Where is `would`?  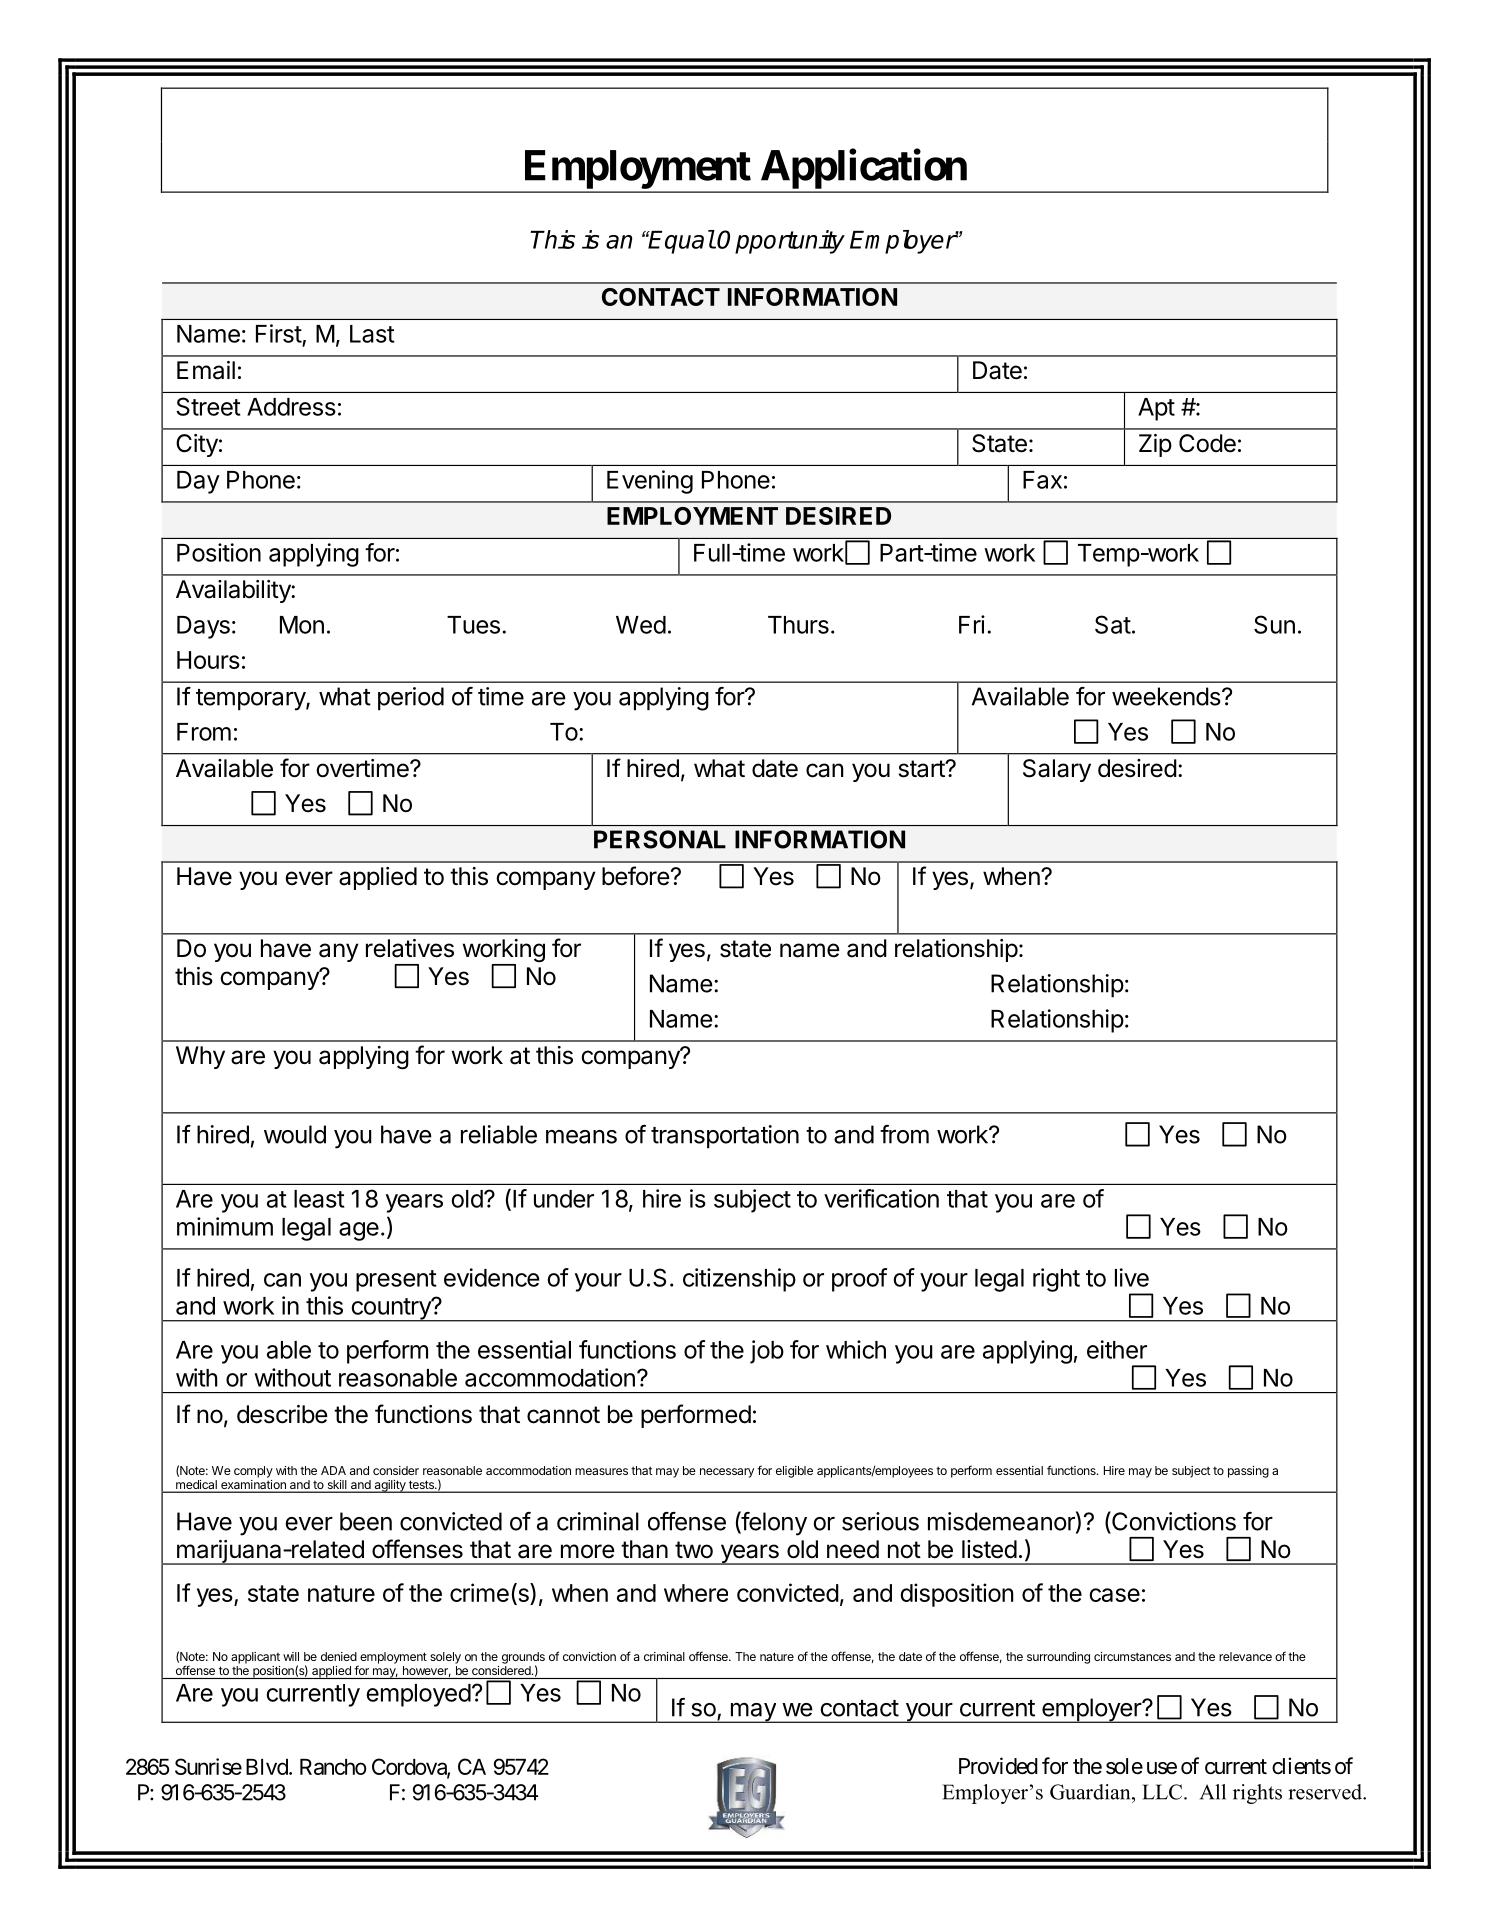
would is located at coordinates (295, 1134).
